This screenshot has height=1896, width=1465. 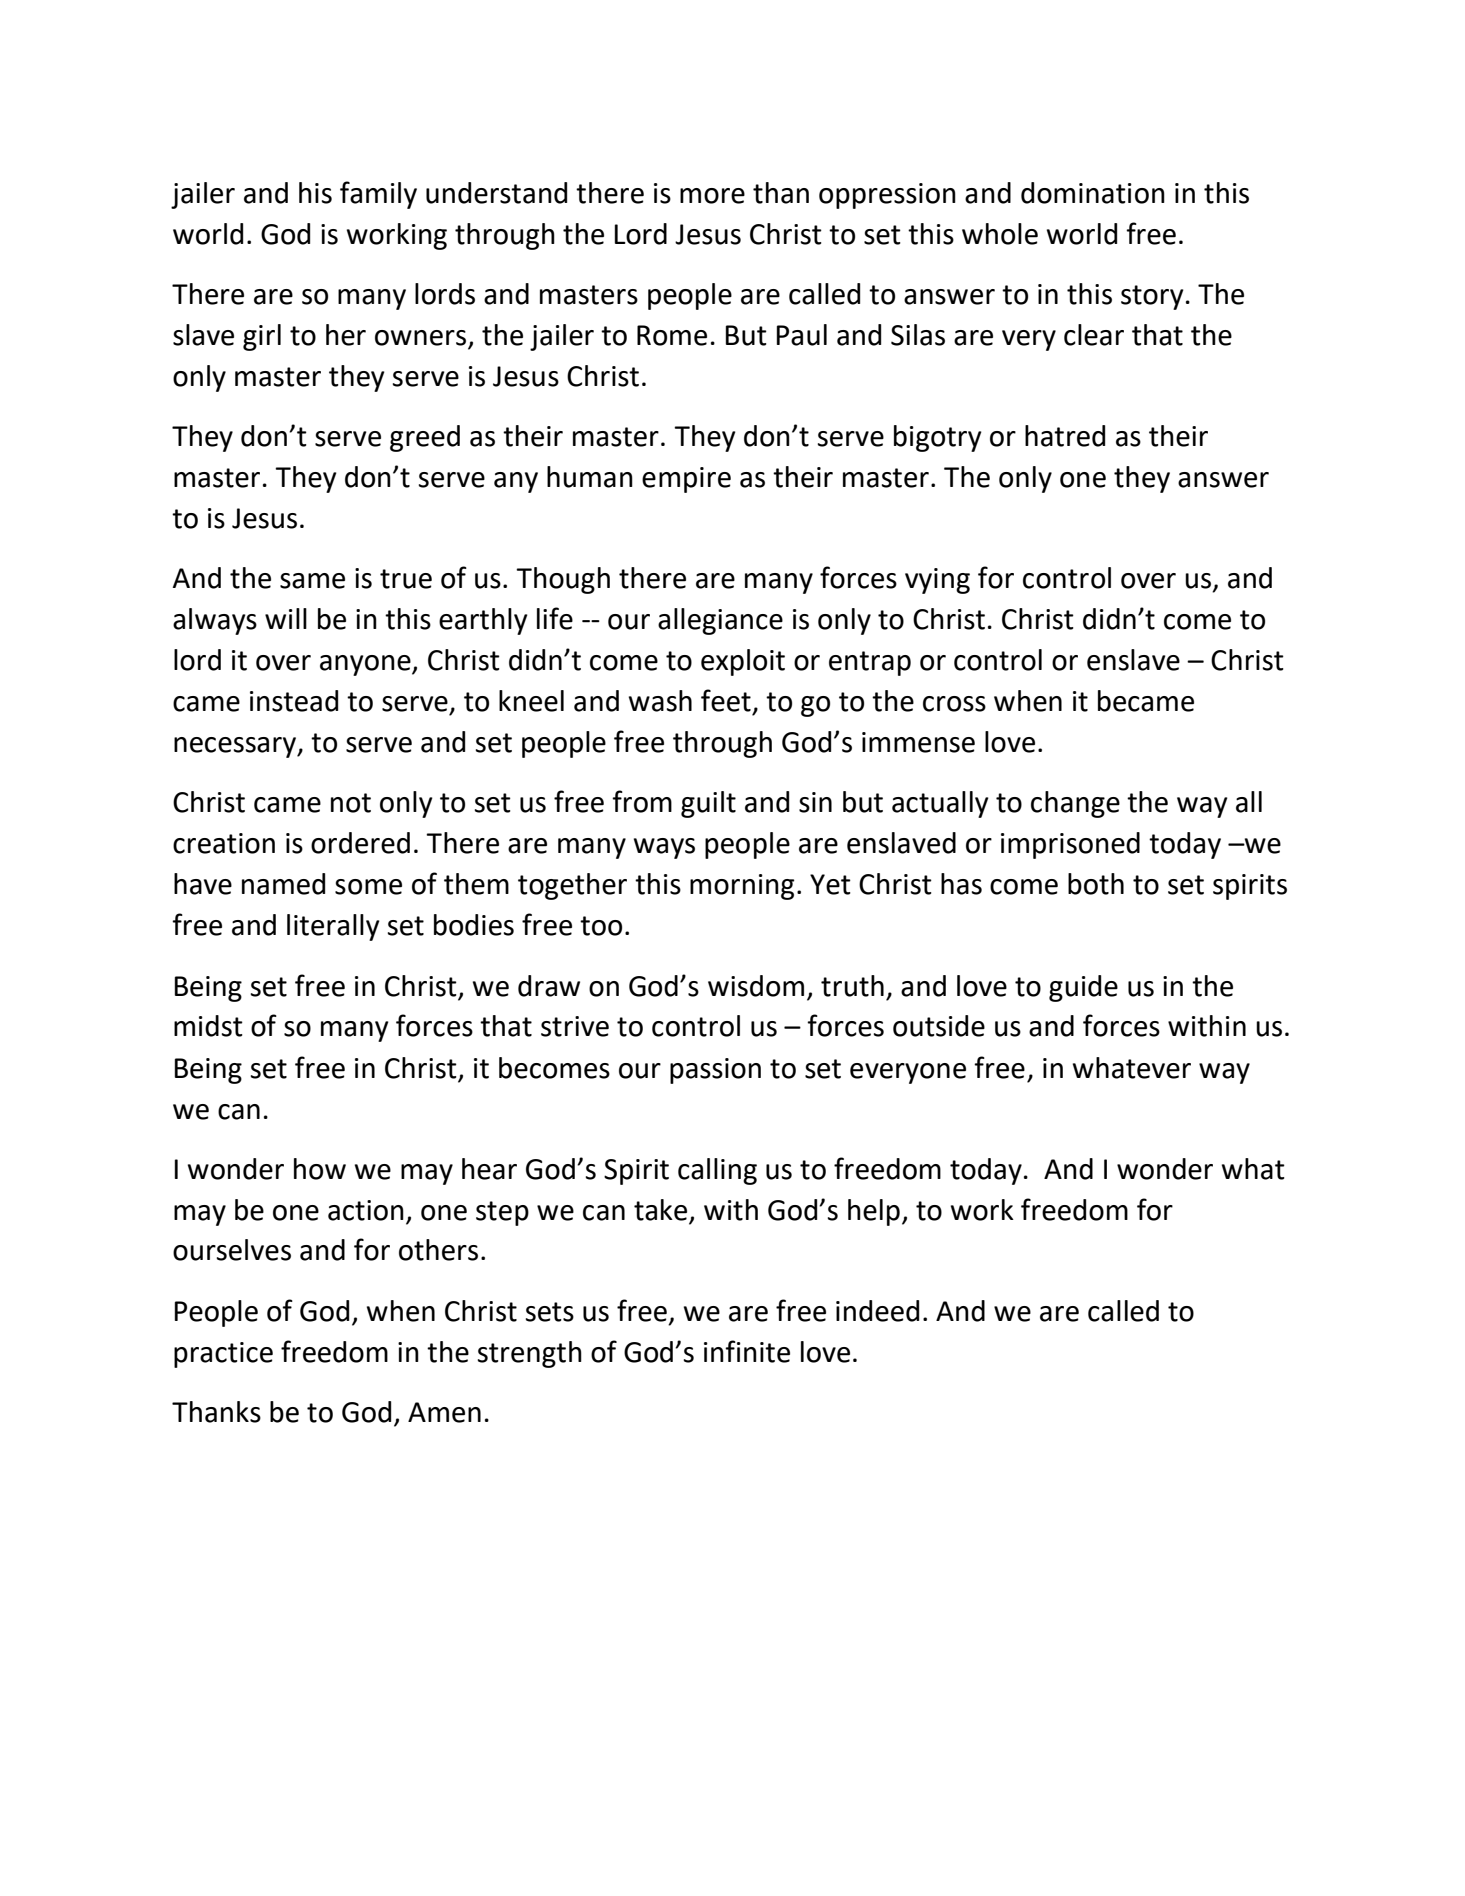 I want to click on practice, so click(x=223, y=1355).
